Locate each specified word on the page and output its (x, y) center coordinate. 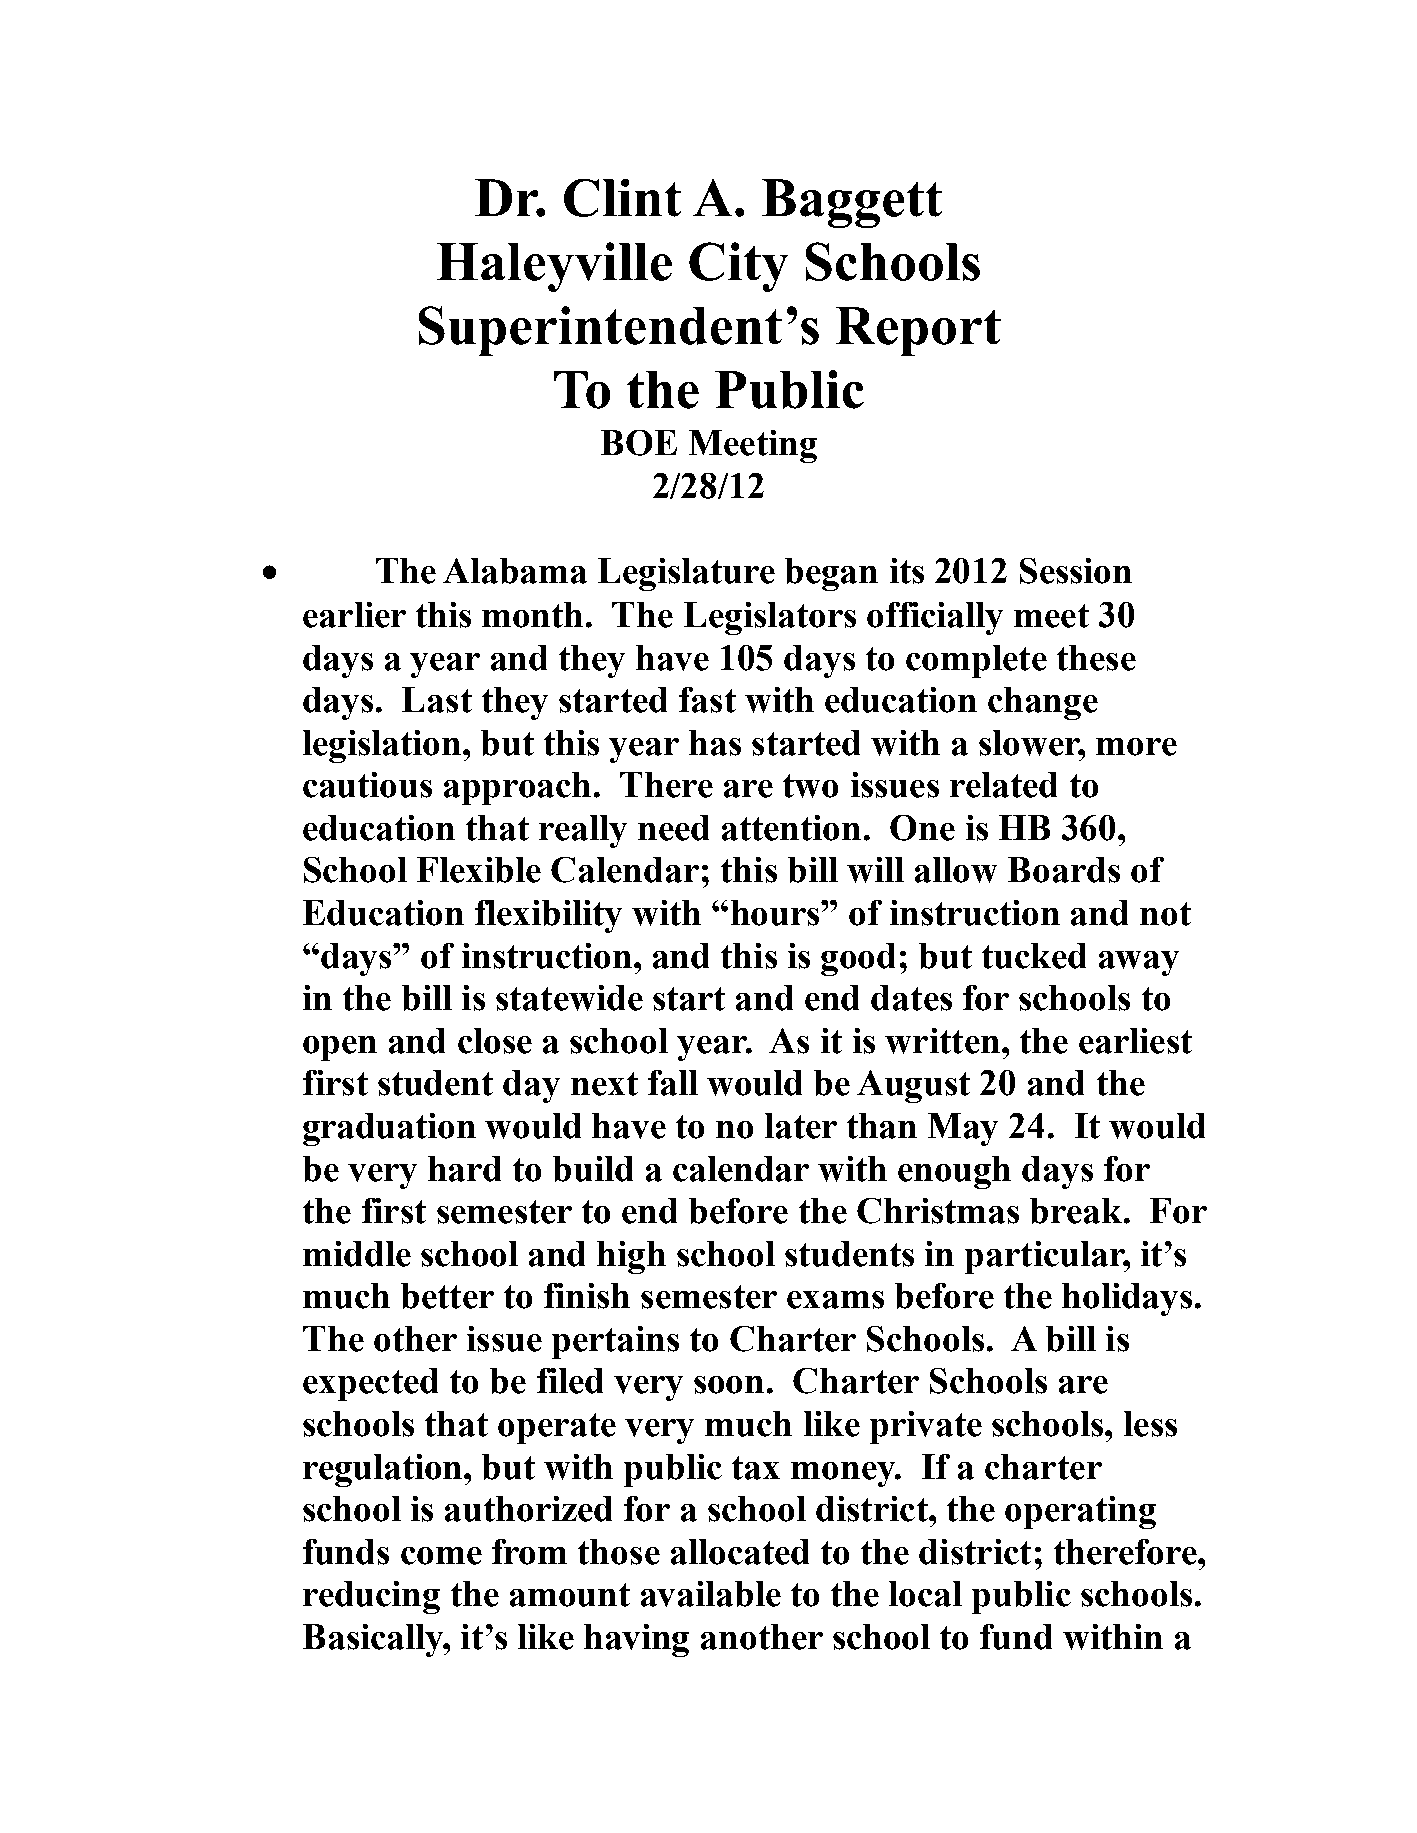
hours (776, 913)
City (738, 267)
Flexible (479, 870)
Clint (622, 198)
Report (918, 331)
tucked (1034, 956)
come (441, 1556)
